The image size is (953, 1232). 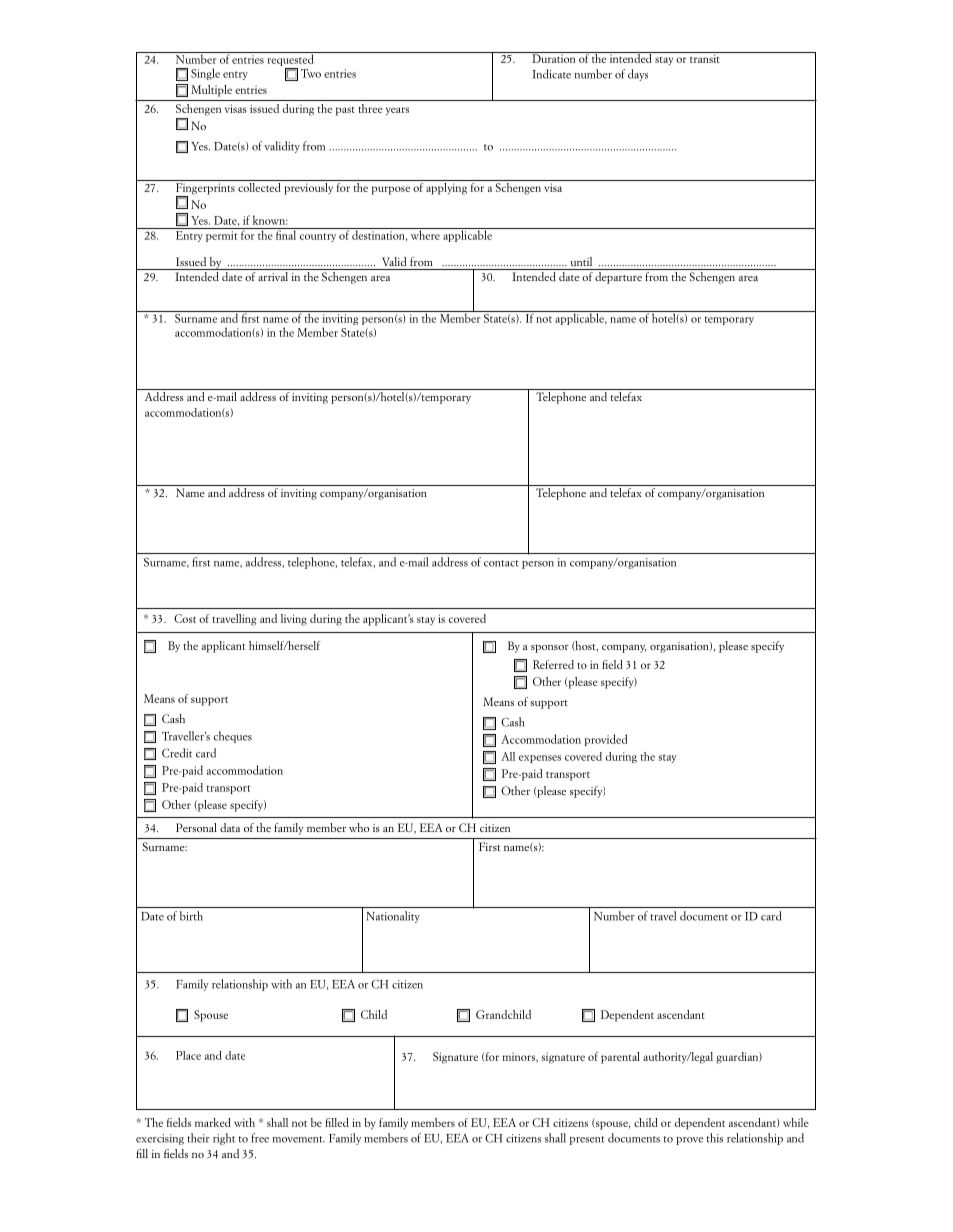 I want to click on transit, so click(x=705, y=57).
